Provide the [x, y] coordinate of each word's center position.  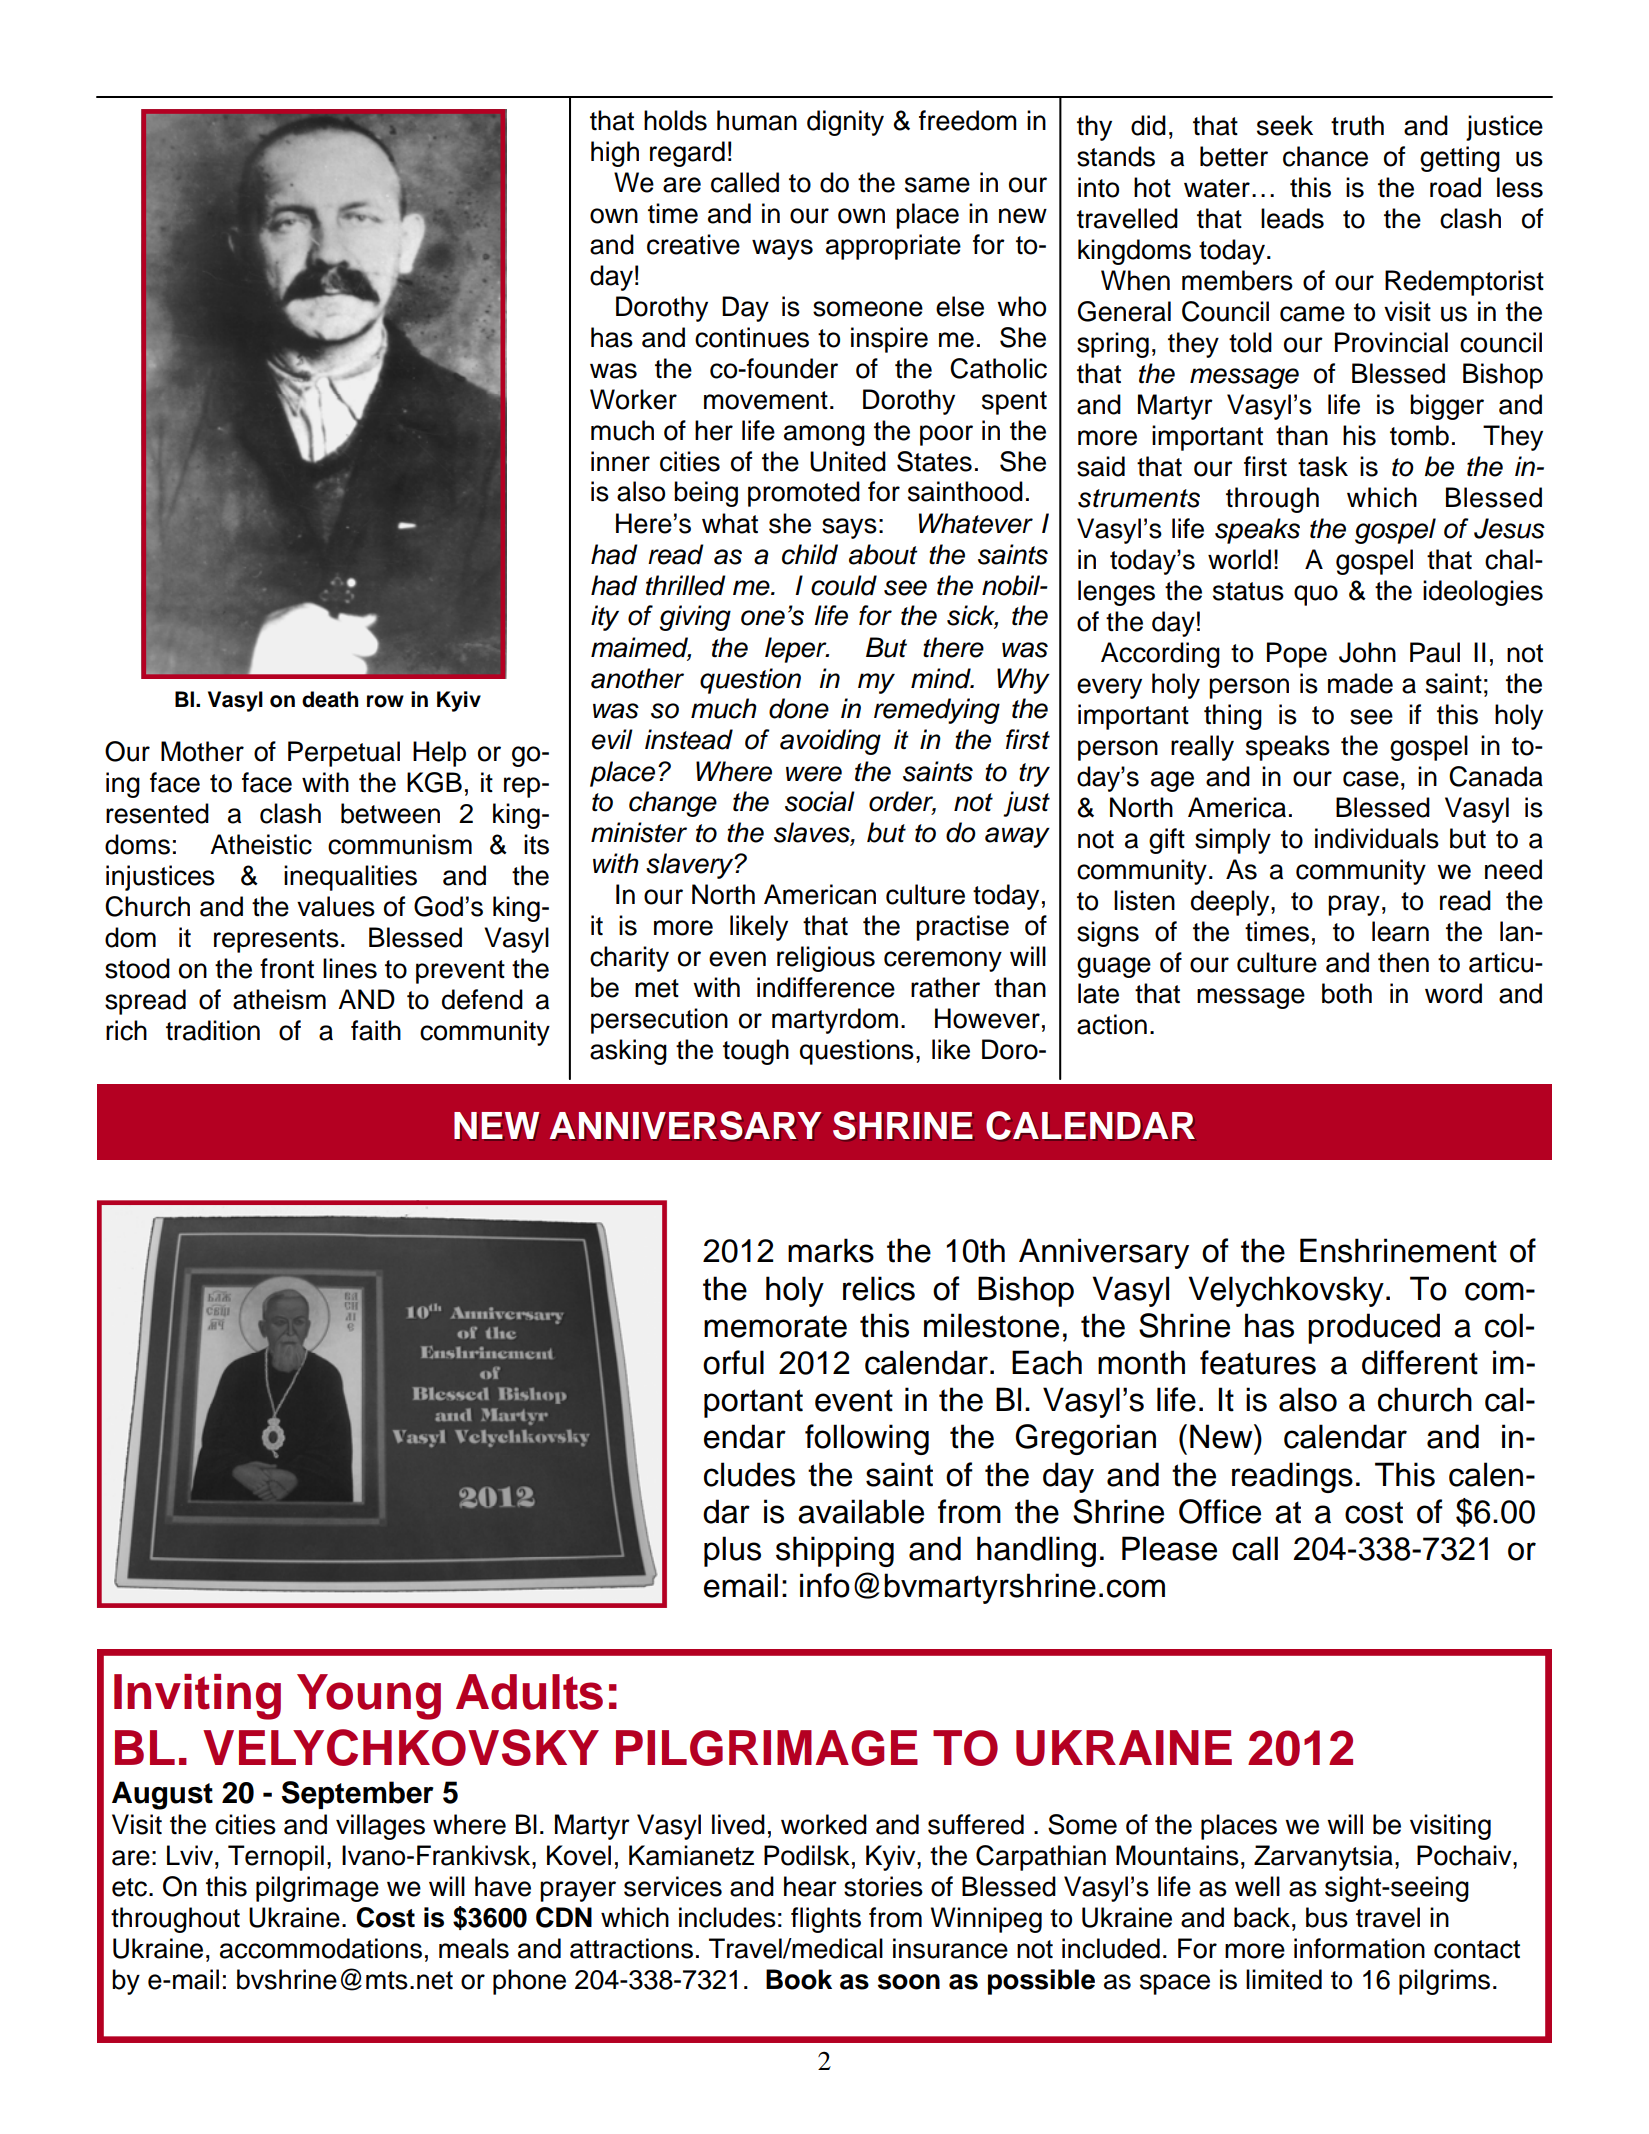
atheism [279, 999]
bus [1327, 1917]
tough [756, 1052]
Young [369, 1697]
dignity [845, 123]
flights [826, 1920]
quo [1316, 595]
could [844, 585]
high [615, 154]
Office [1220, 1511]
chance [1325, 156]
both [1347, 993]
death [330, 699]
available [861, 1511]
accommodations [321, 1948]
